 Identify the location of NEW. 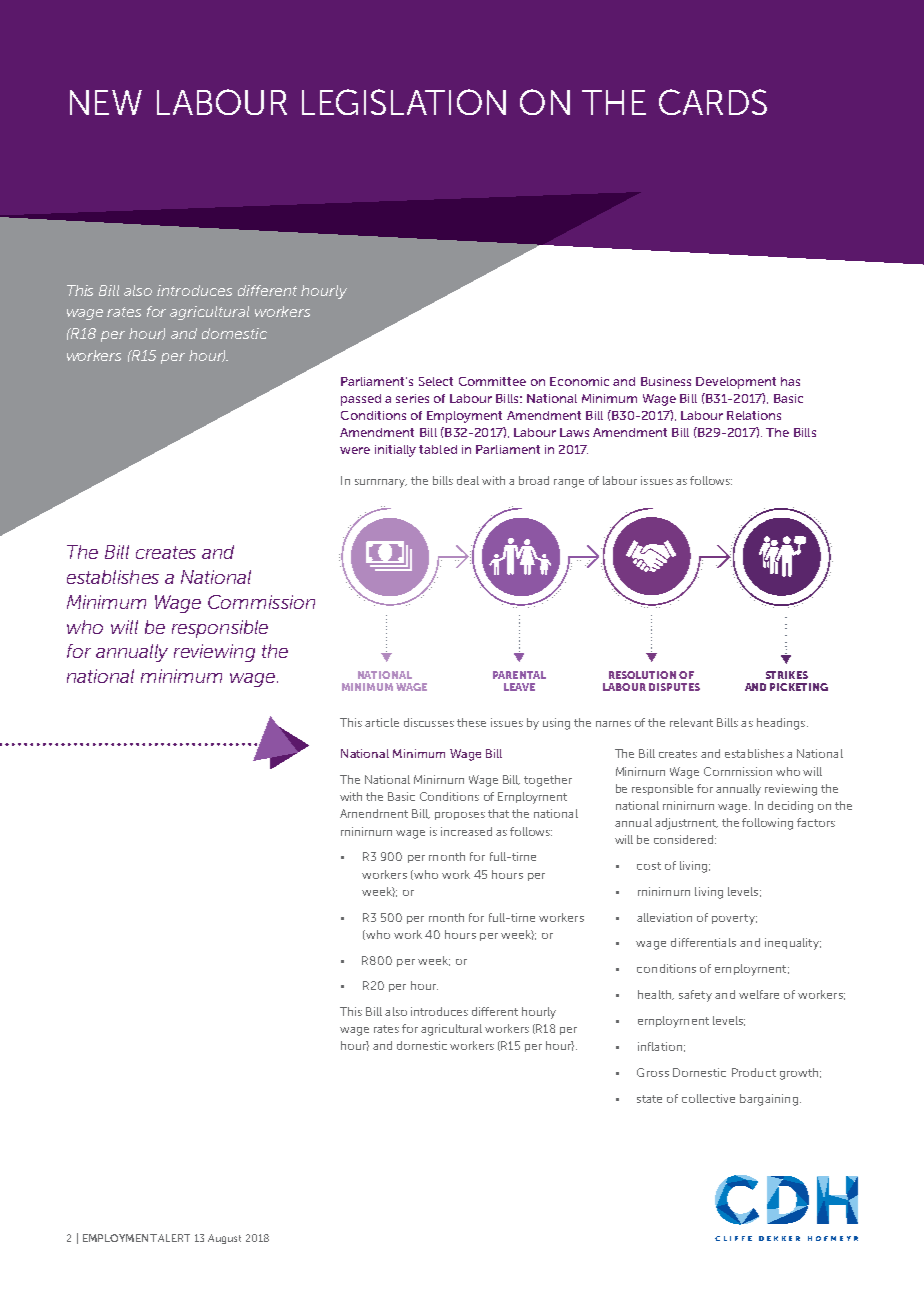
(106, 102).
